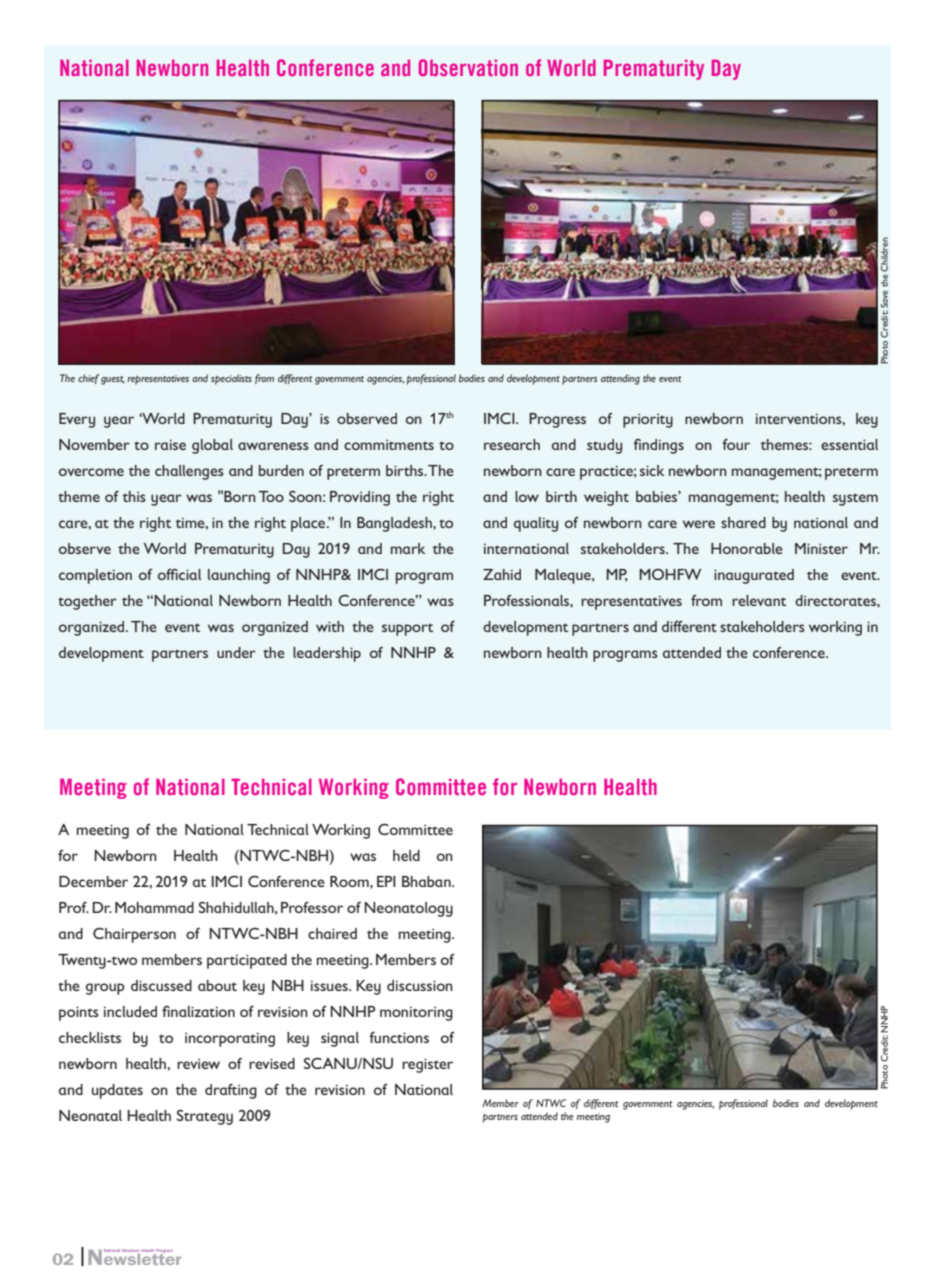  Describe the element at coordinates (620, 379) in the document. I see `attending` at that location.
